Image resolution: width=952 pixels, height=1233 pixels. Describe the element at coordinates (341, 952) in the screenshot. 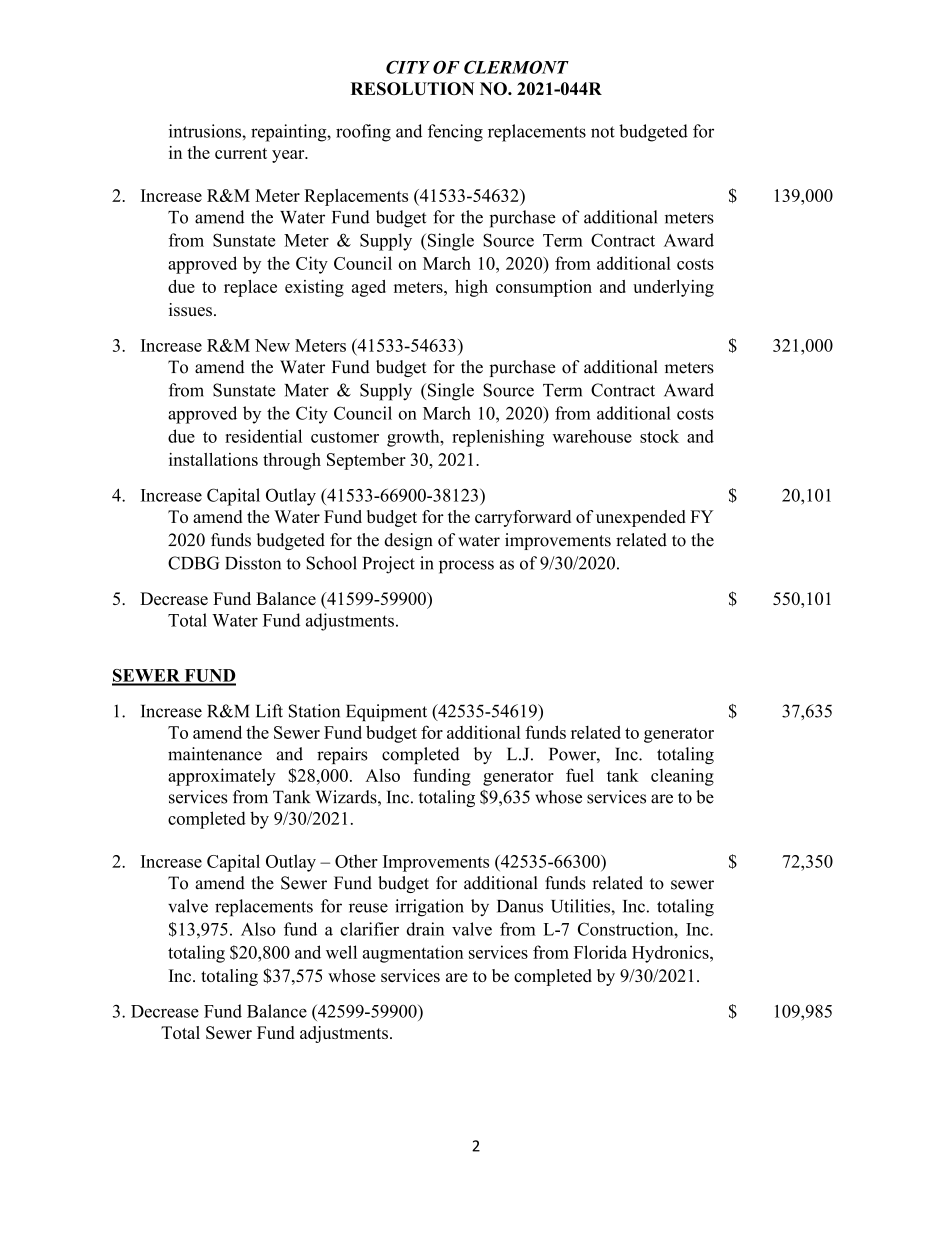

I see `well` at that location.
